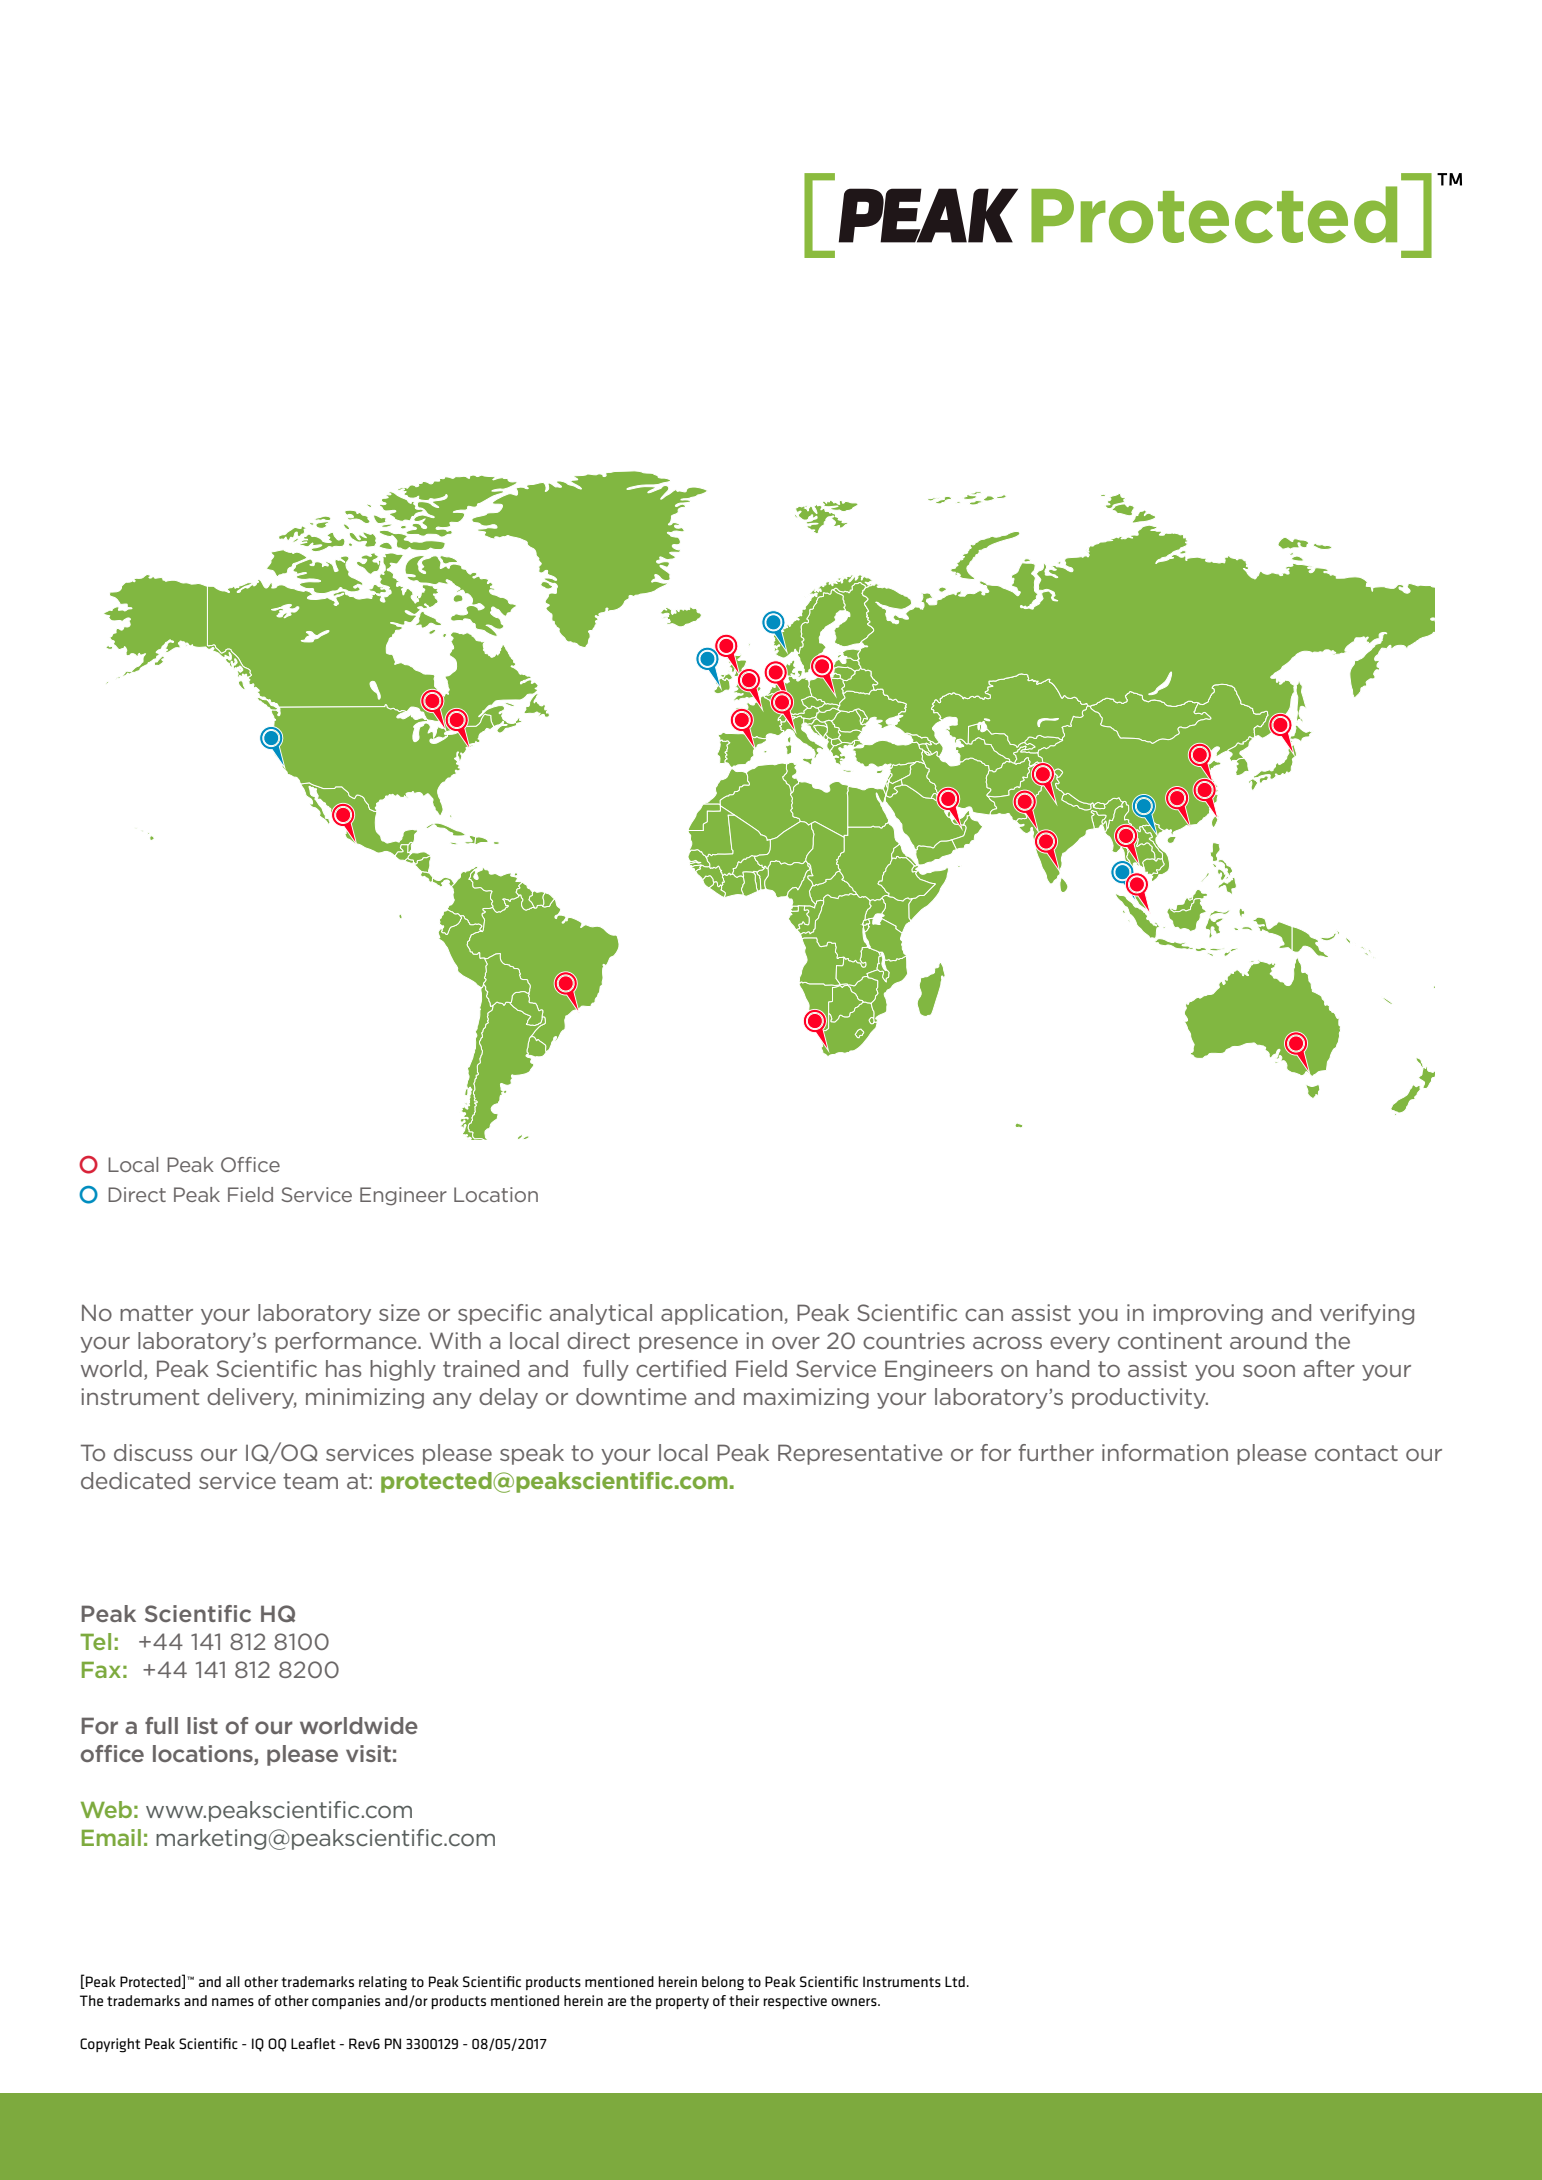 This page has height=2180, width=1542. What do you see at coordinates (1165, 1452) in the page?
I see `information` at bounding box center [1165, 1452].
